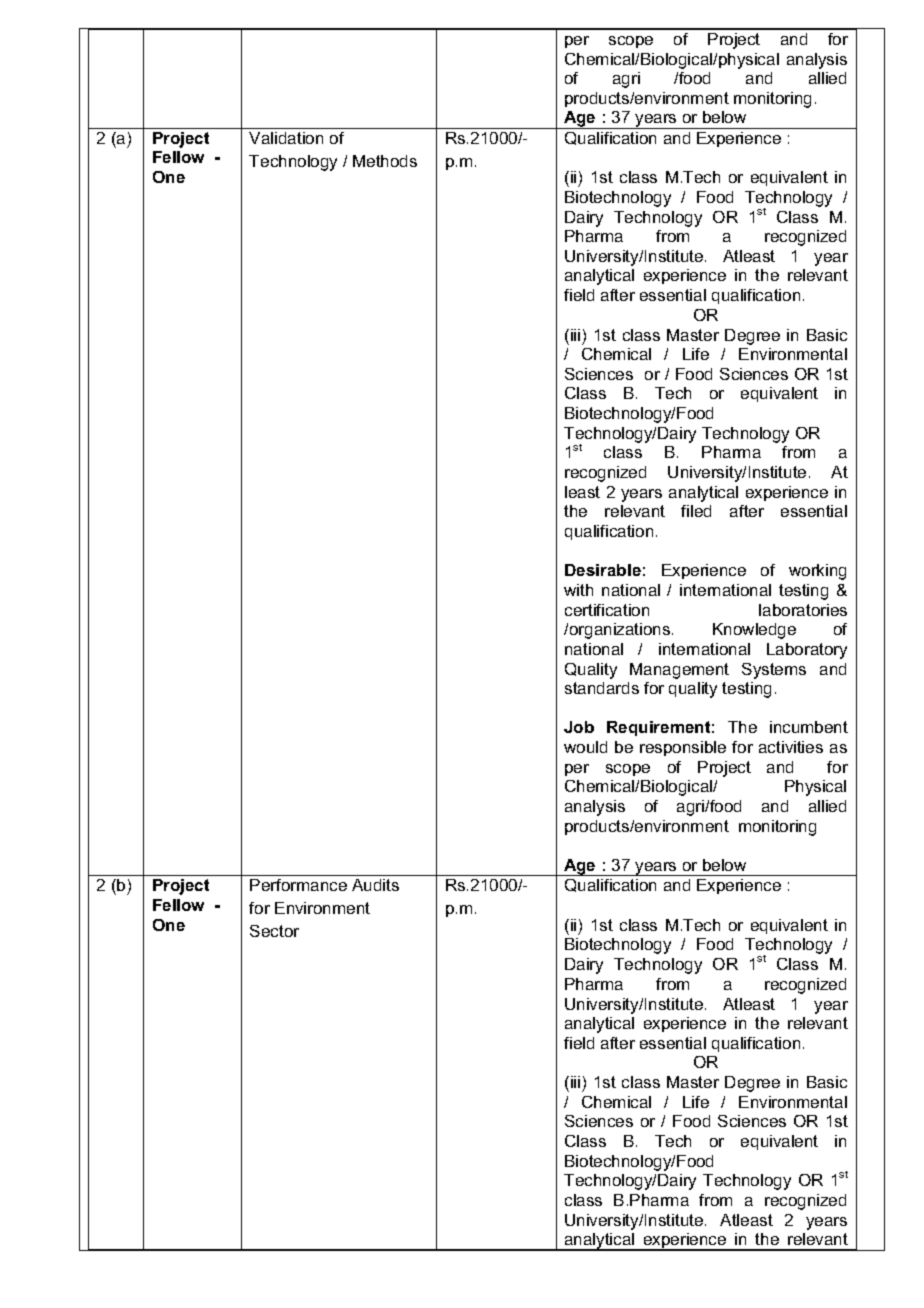  What do you see at coordinates (817, 572) in the page?
I see `working` at bounding box center [817, 572].
